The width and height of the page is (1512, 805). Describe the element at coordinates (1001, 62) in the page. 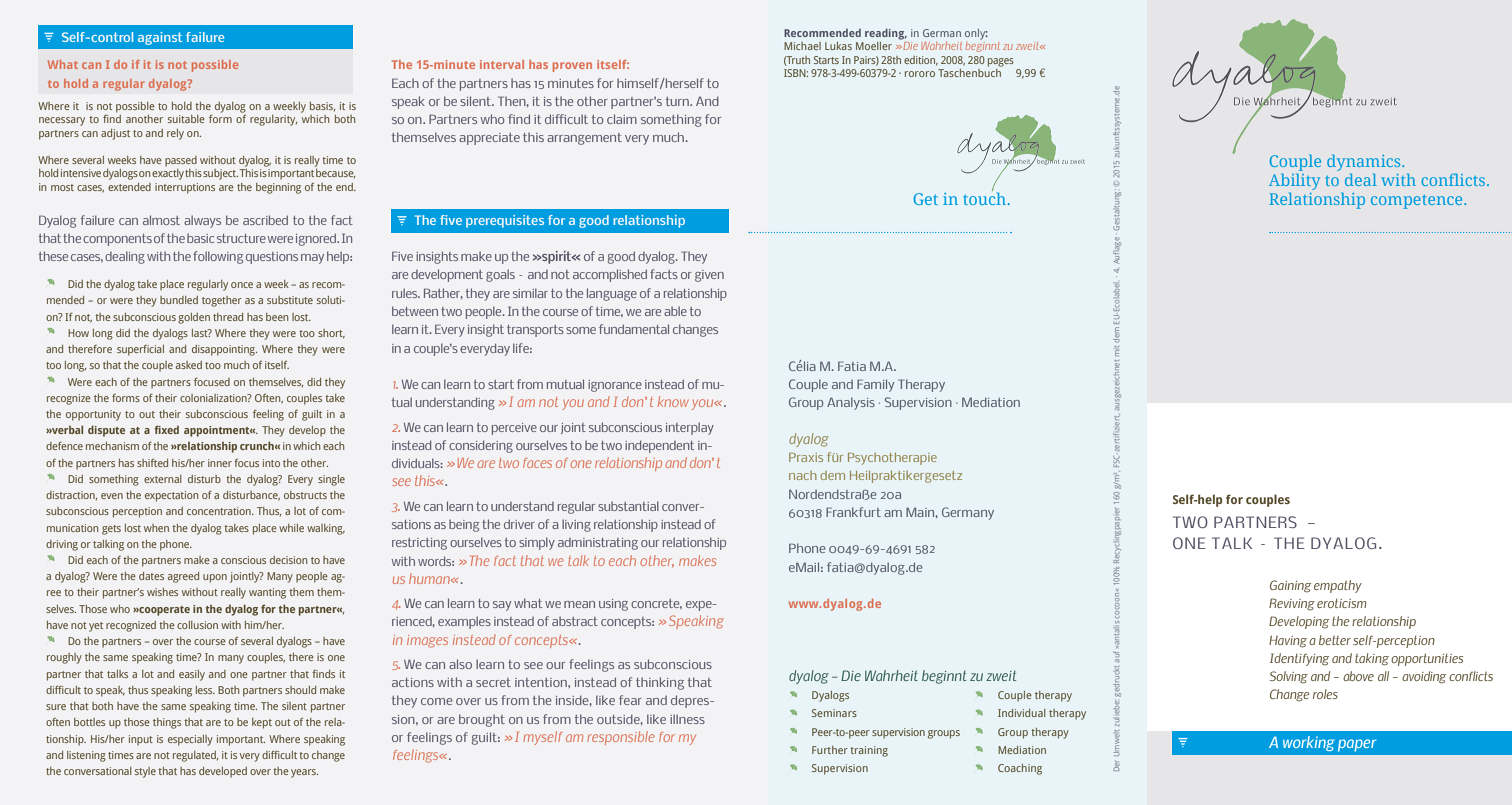

I see `pages` at that location.
